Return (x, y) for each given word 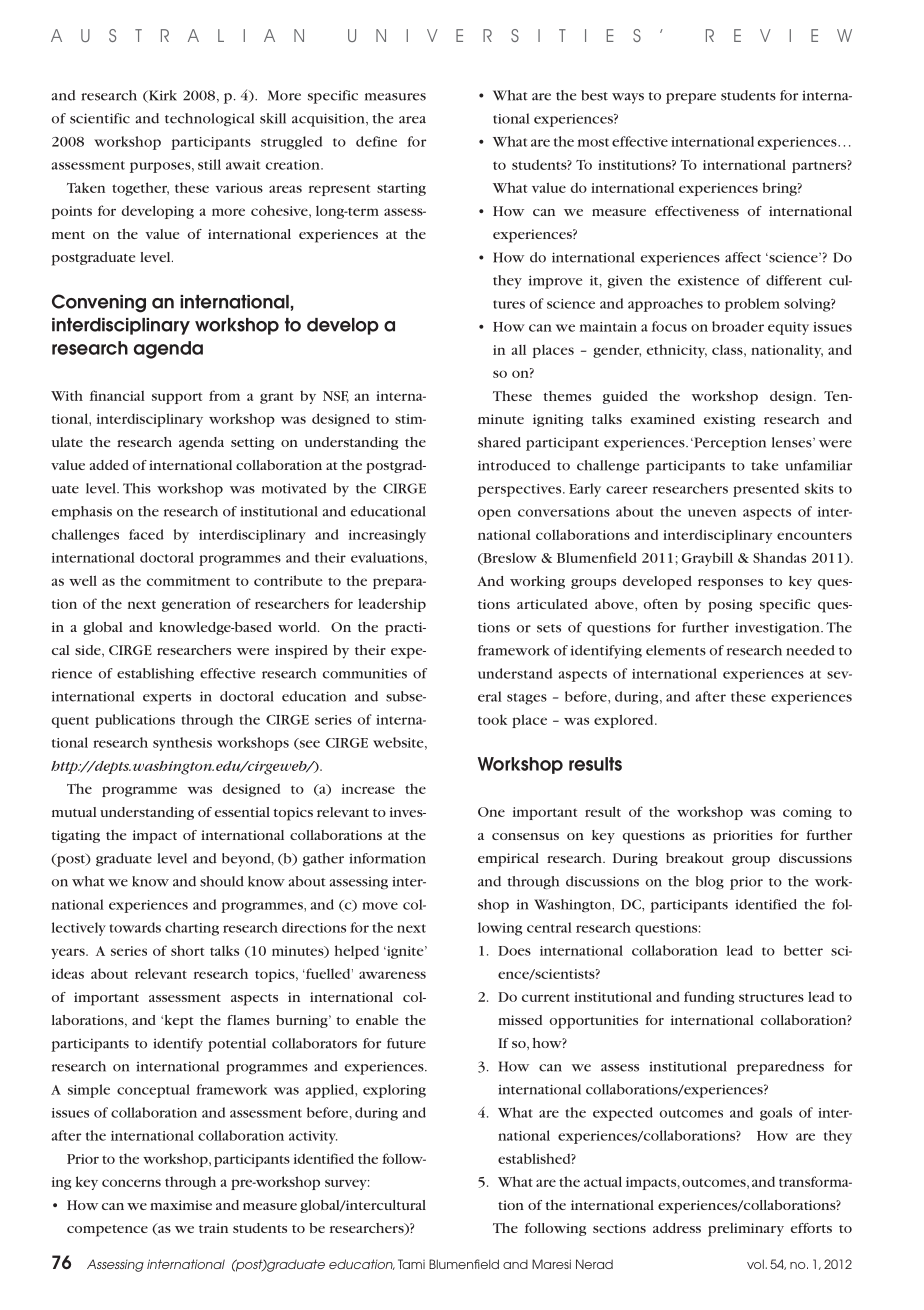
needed (811, 650)
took (492, 719)
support (177, 398)
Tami (411, 1264)
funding (709, 998)
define (376, 141)
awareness (392, 975)
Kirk (161, 96)
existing (729, 420)
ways (628, 98)
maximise (181, 1205)
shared (499, 442)
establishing (155, 675)
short (187, 950)
